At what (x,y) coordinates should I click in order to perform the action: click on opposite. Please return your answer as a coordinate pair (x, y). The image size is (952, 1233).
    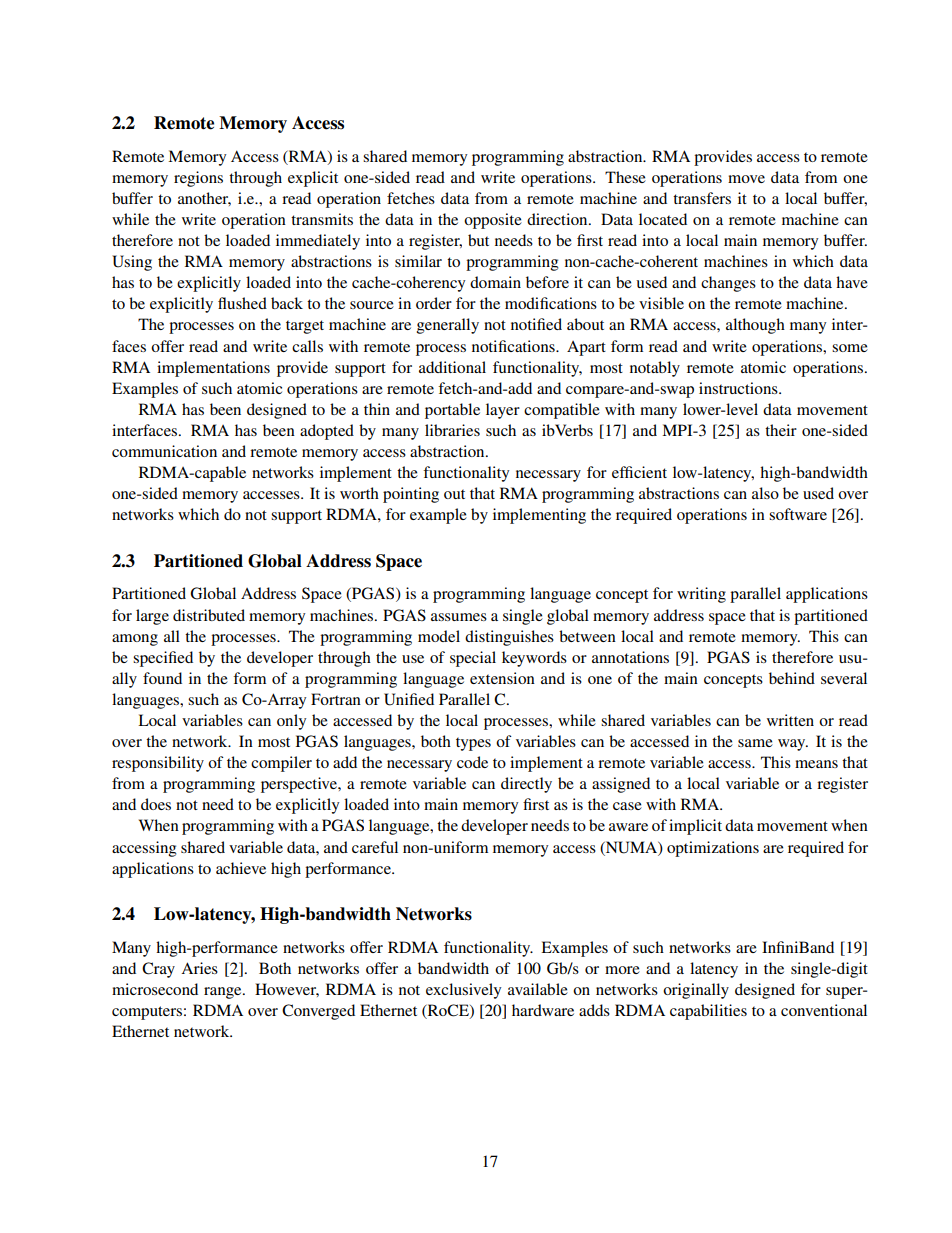
    Looking at the image, I should click on (493, 221).
